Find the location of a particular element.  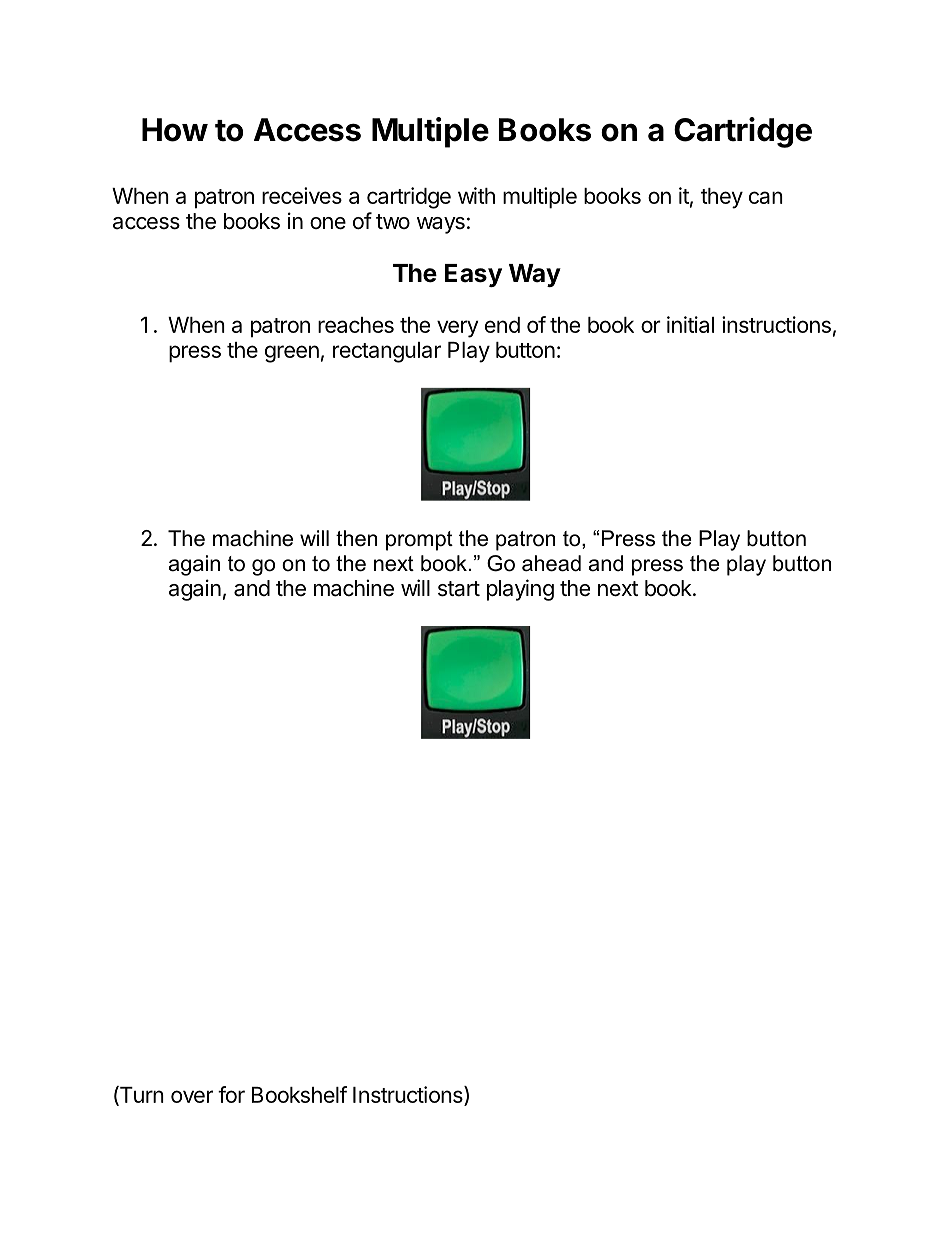

receives is located at coordinates (302, 195).
